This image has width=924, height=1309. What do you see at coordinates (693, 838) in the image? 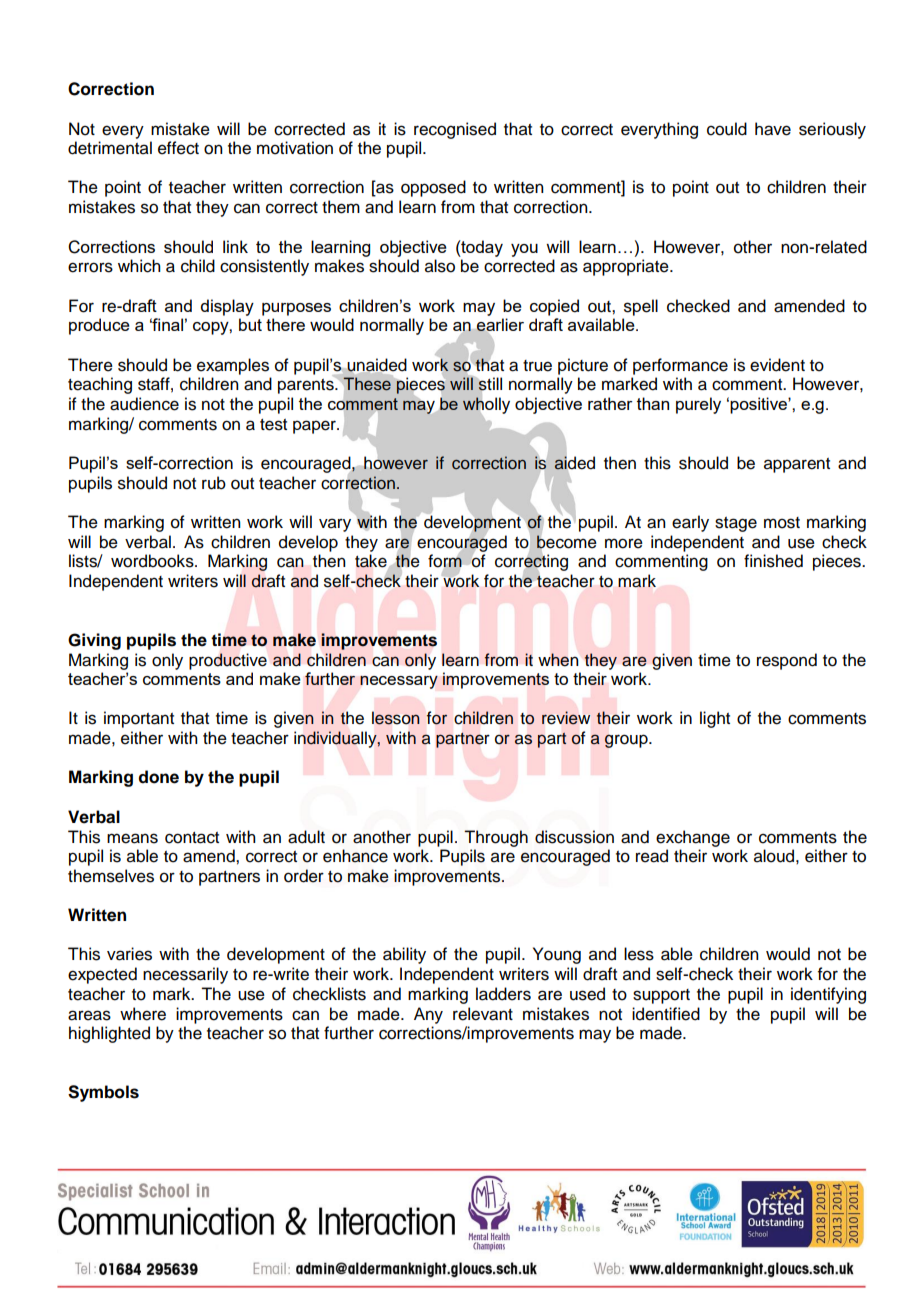
I see `exchange` at bounding box center [693, 838].
